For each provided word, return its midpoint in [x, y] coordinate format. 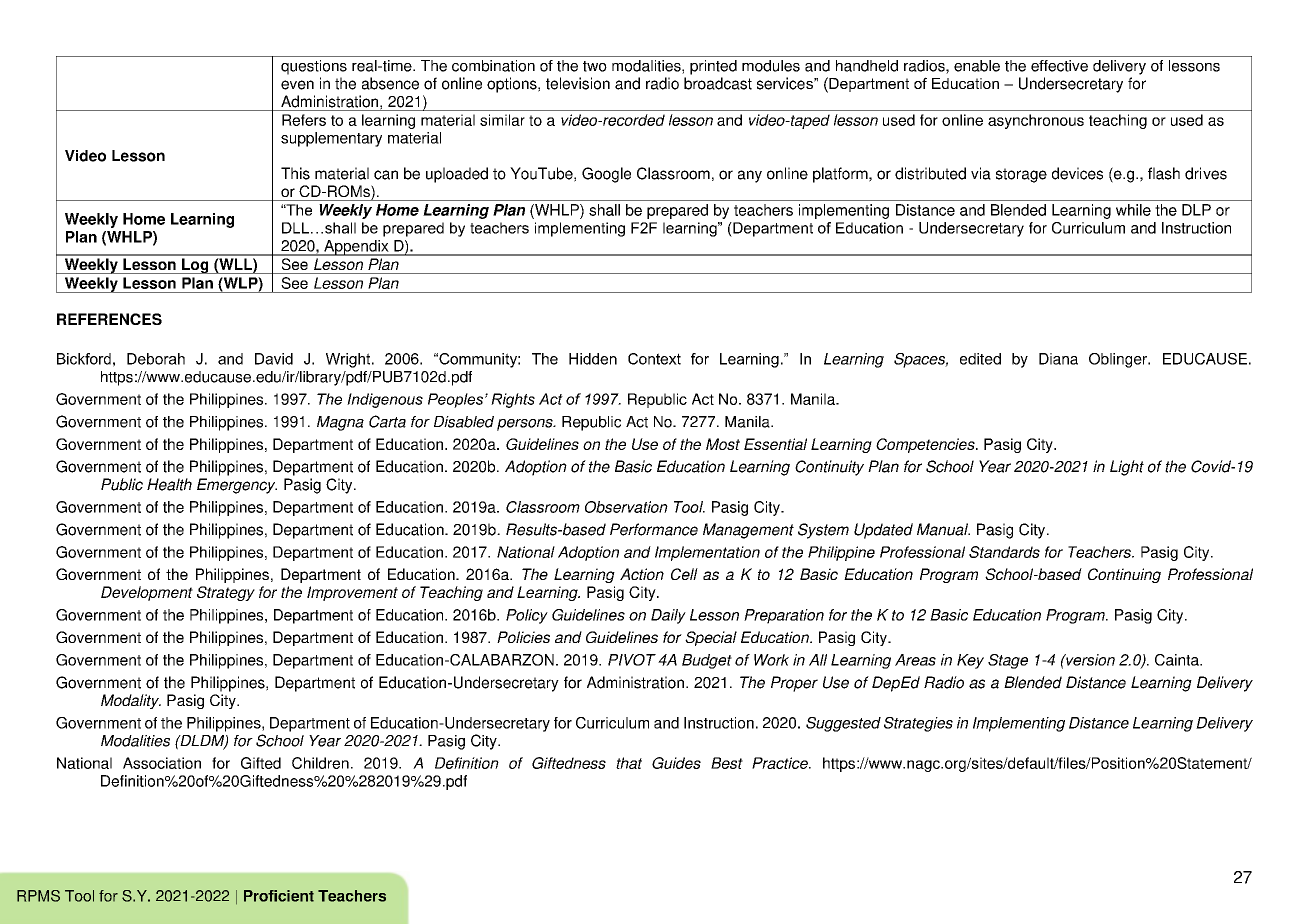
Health [169, 484]
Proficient [279, 896]
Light [1127, 468]
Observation [626, 507]
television [578, 83]
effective [1059, 66]
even [297, 85]
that [629, 763]
